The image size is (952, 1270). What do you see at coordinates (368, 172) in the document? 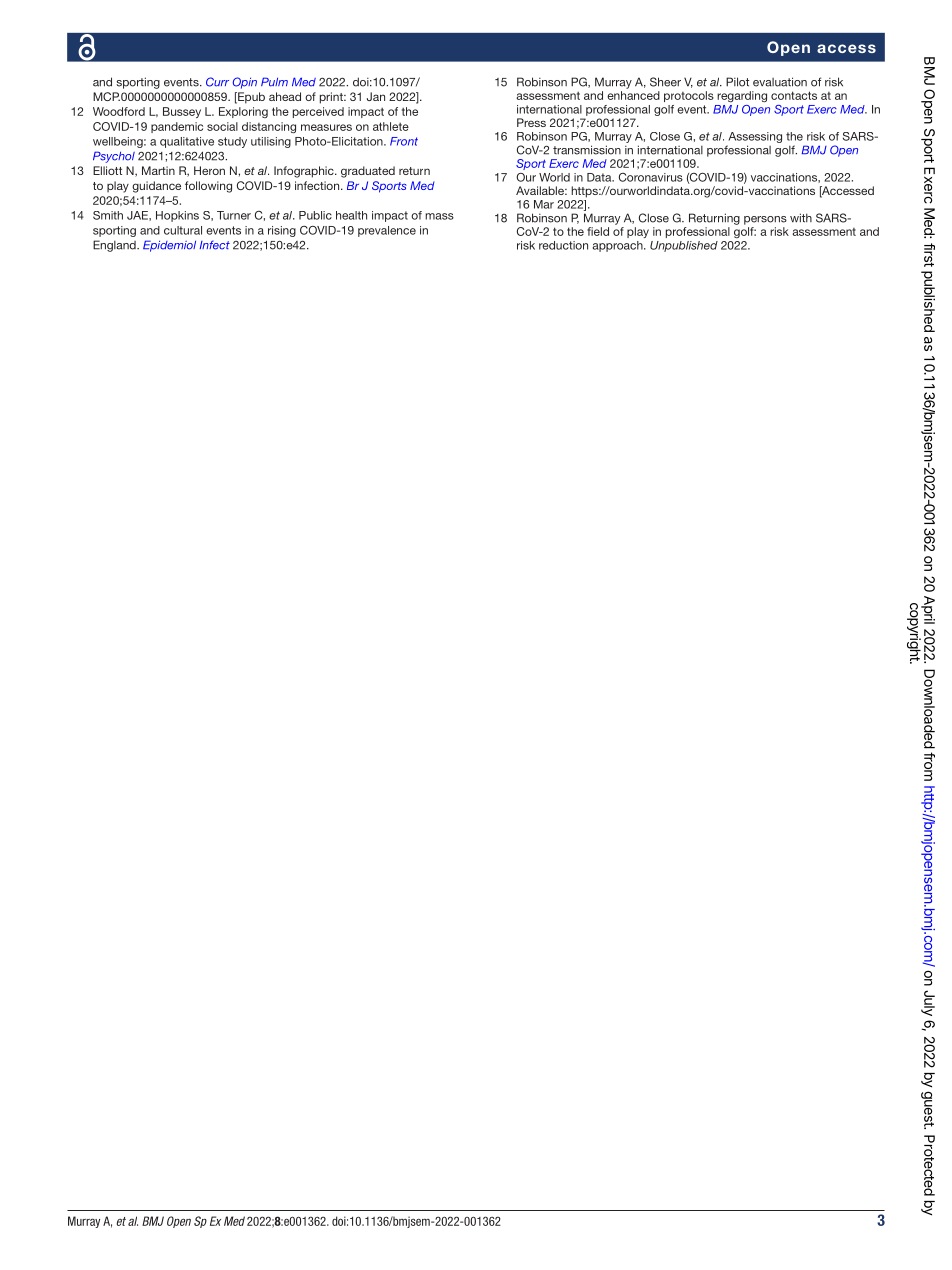
I see `graduated` at bounding box center [368, 172].
